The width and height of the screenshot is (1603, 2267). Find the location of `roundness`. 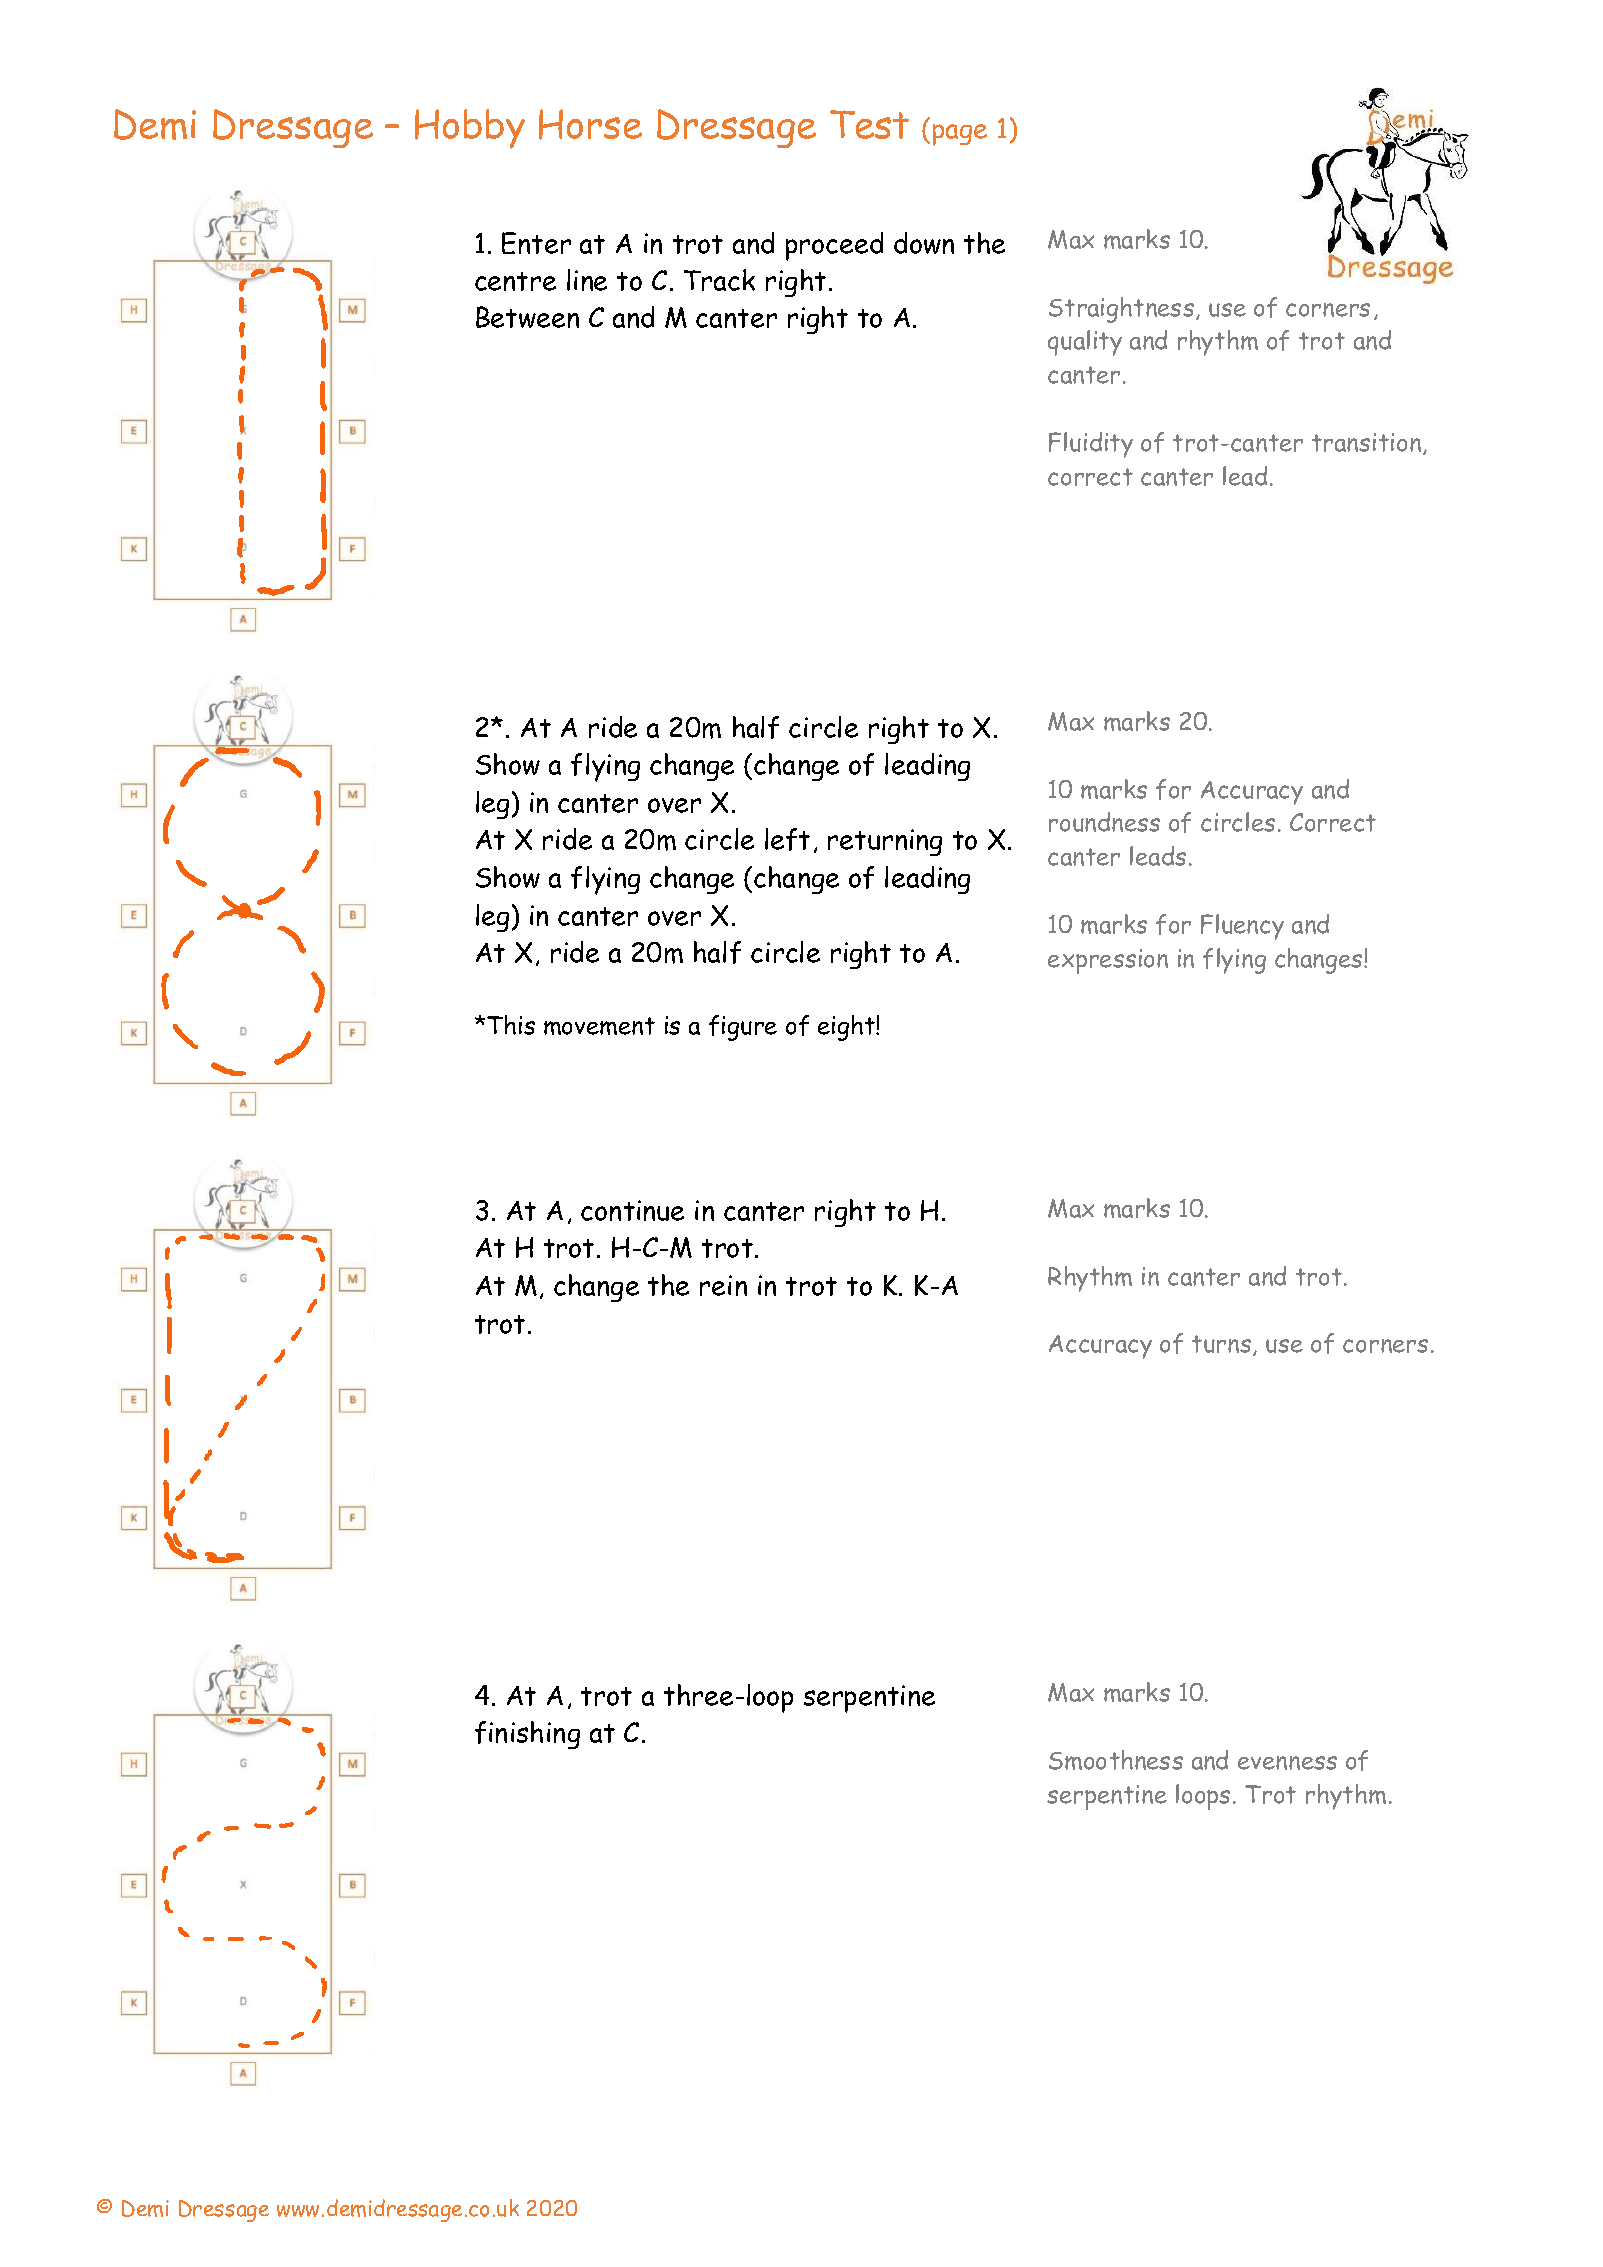

roundness is located at coordinates (1104, 822).
